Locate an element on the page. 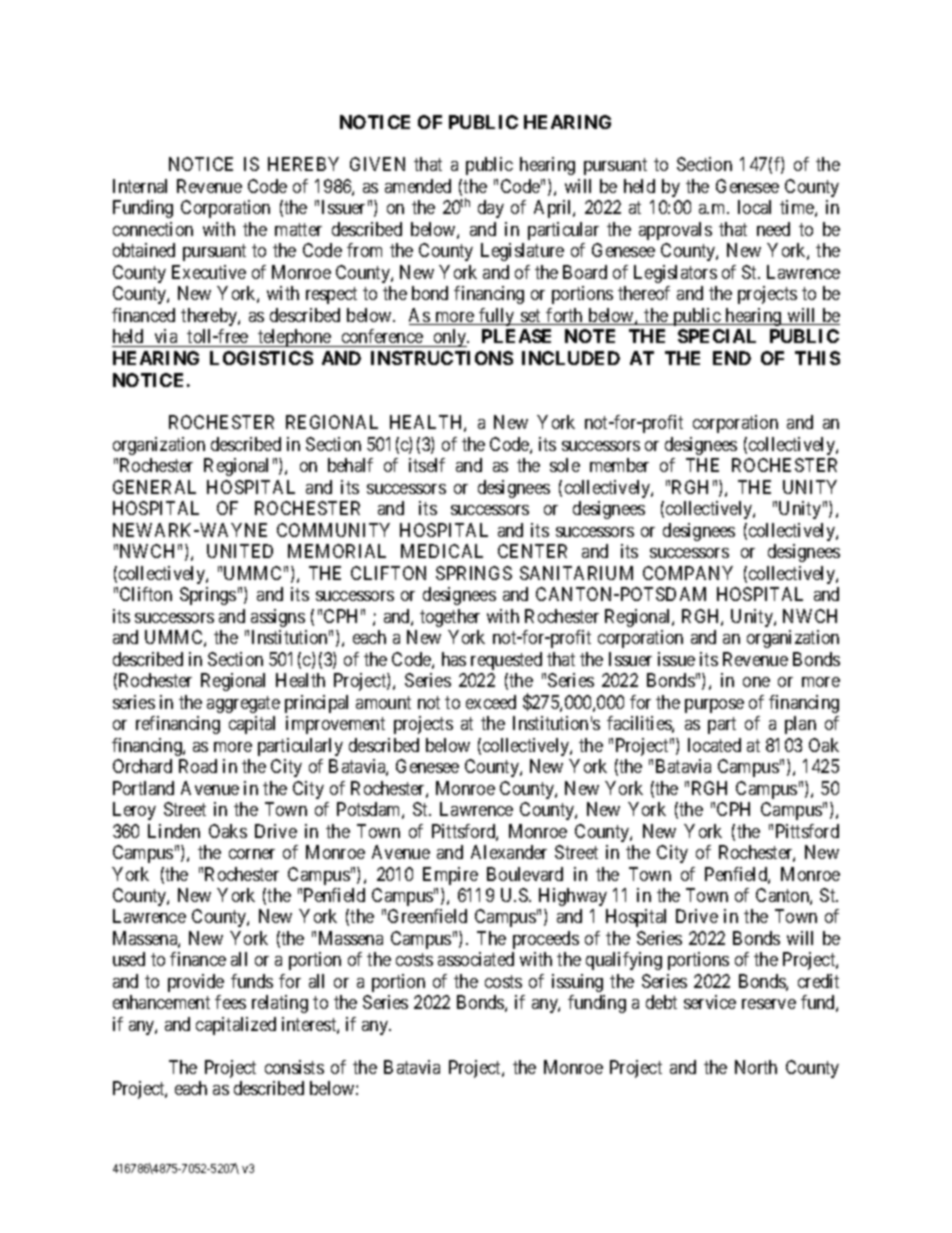 The width and height of the image is (952, 1233). day is located at coordinates (491, 209).
